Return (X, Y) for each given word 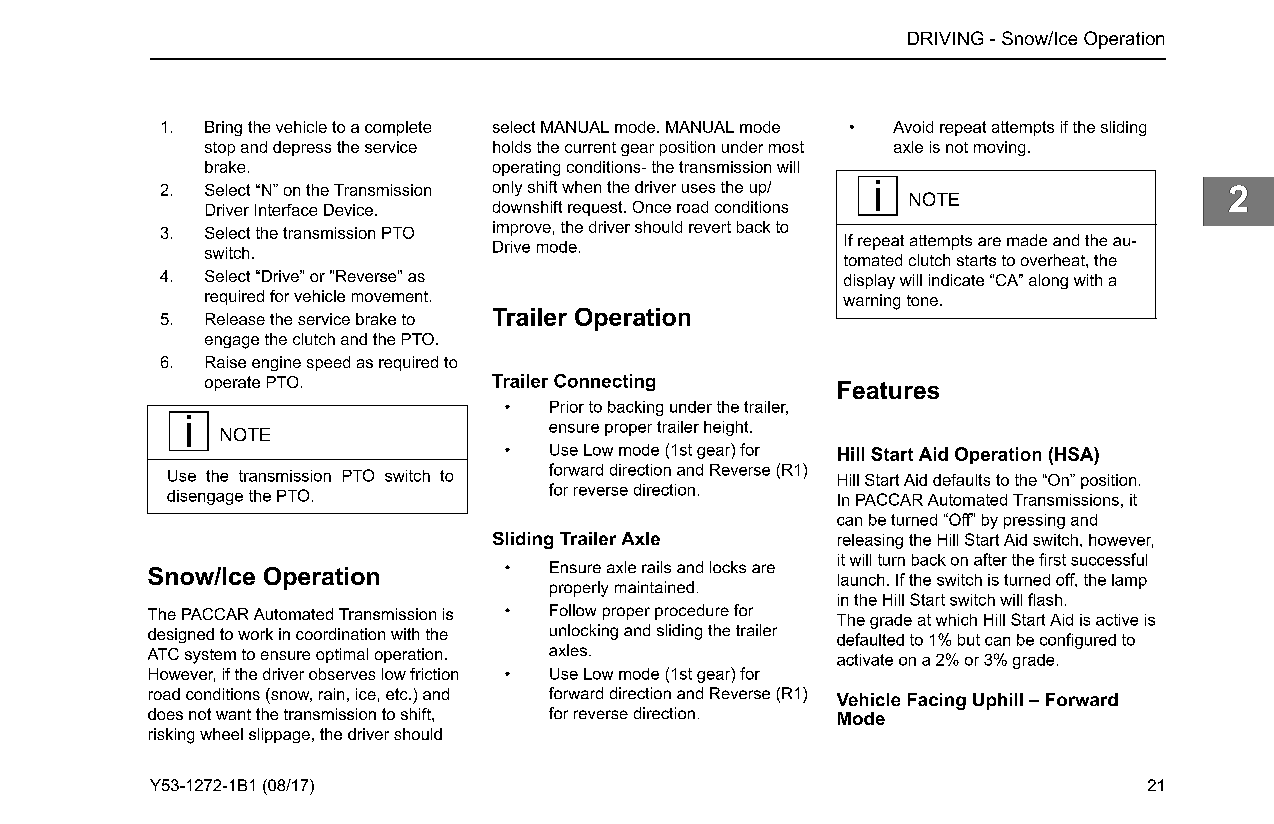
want (233, 714)
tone (922, 300)
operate (232, 383)
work (255, 634)
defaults (961, 480)
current (590, 147)
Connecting (604, 382)
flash (1045, 599)
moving (999, 148)
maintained (654, 587)
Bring (223, 128)
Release (235, 319)
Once (652, 207)
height (727, 428)
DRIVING (945, 38)
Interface (286, 210)
